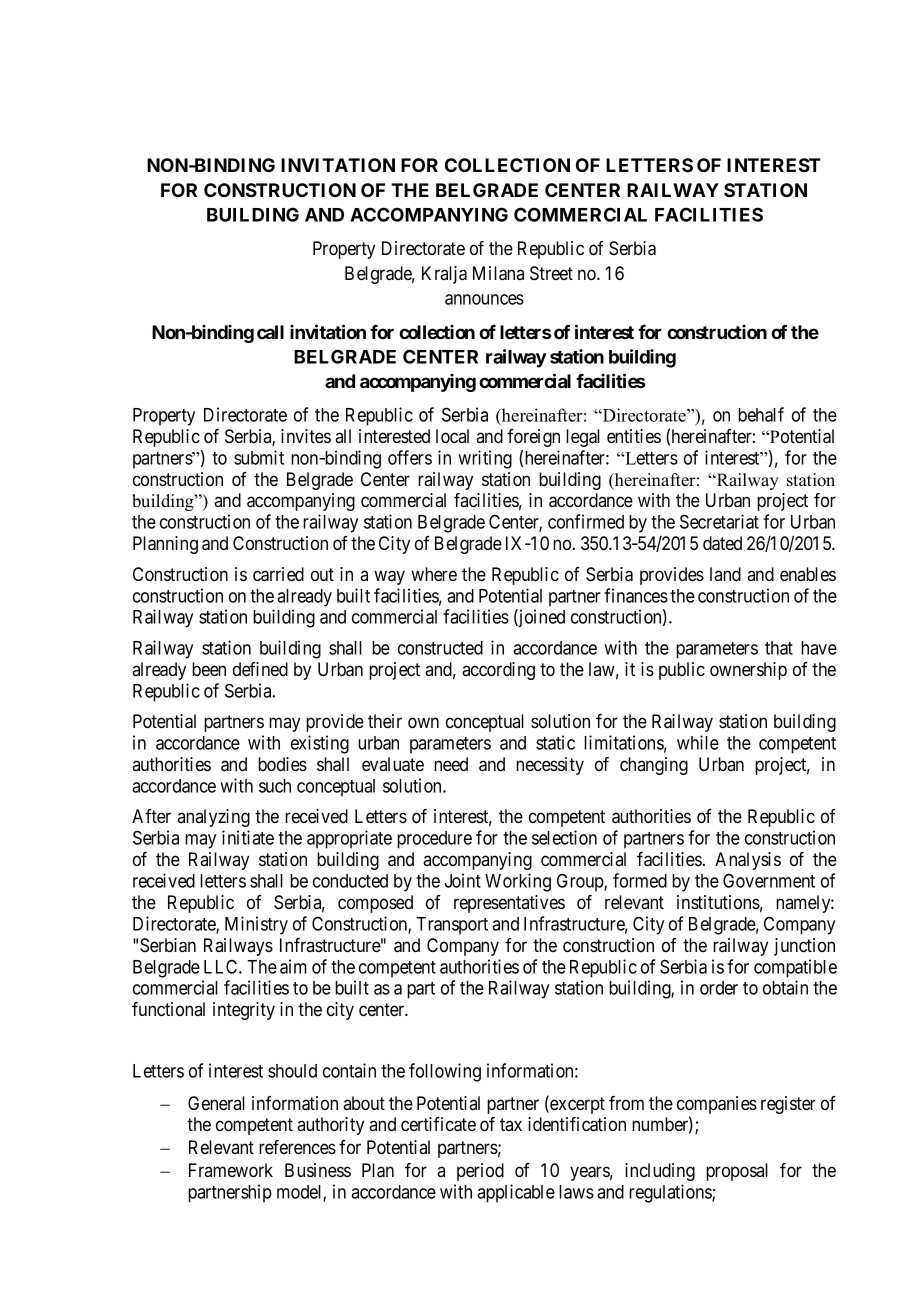  What do you see at coordinates (231, 1170) in the screenshot?
I see `Framework` at bounding box center [231, 1170].
